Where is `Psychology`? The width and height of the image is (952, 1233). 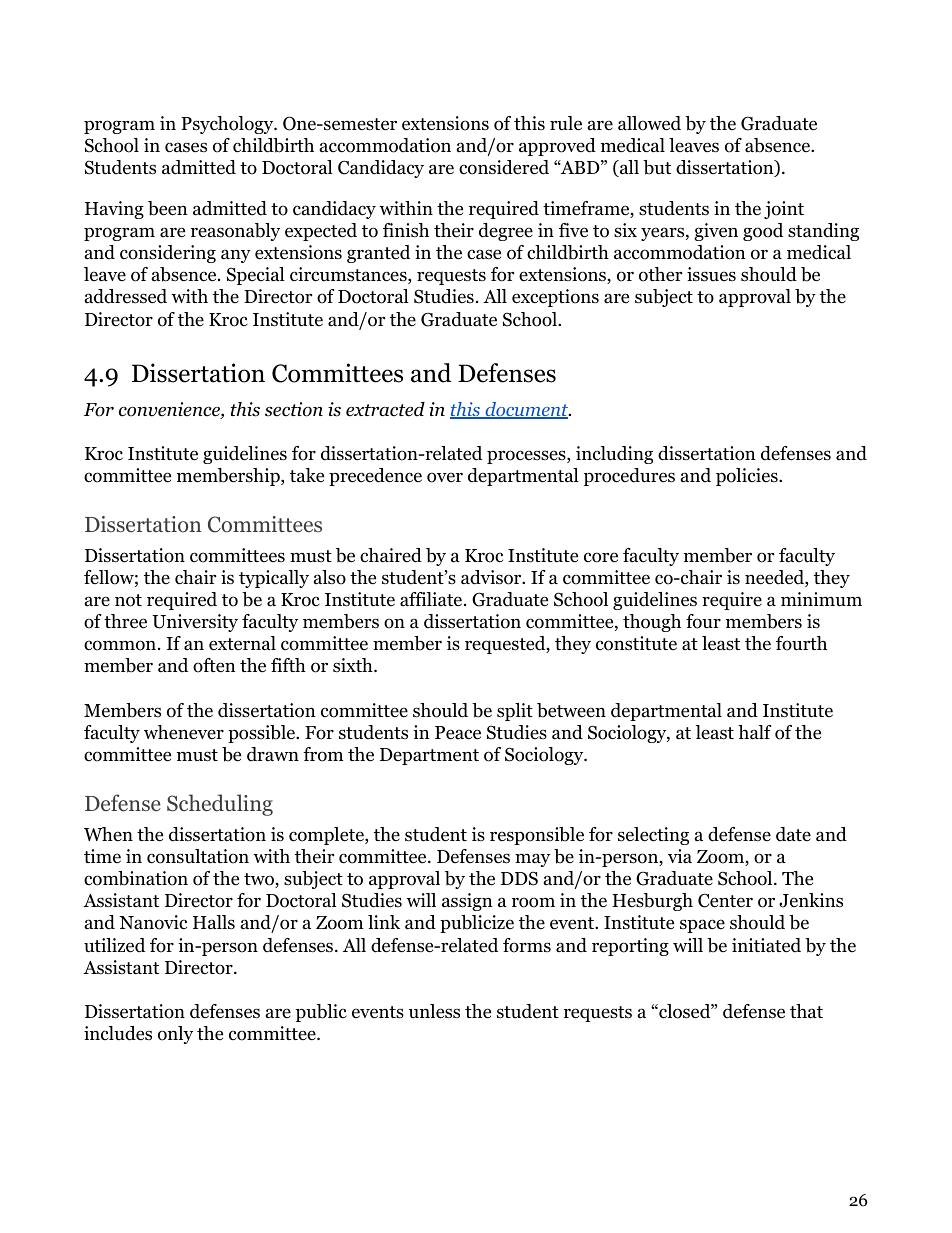
Psychology is located at coordinates (228, 125).
